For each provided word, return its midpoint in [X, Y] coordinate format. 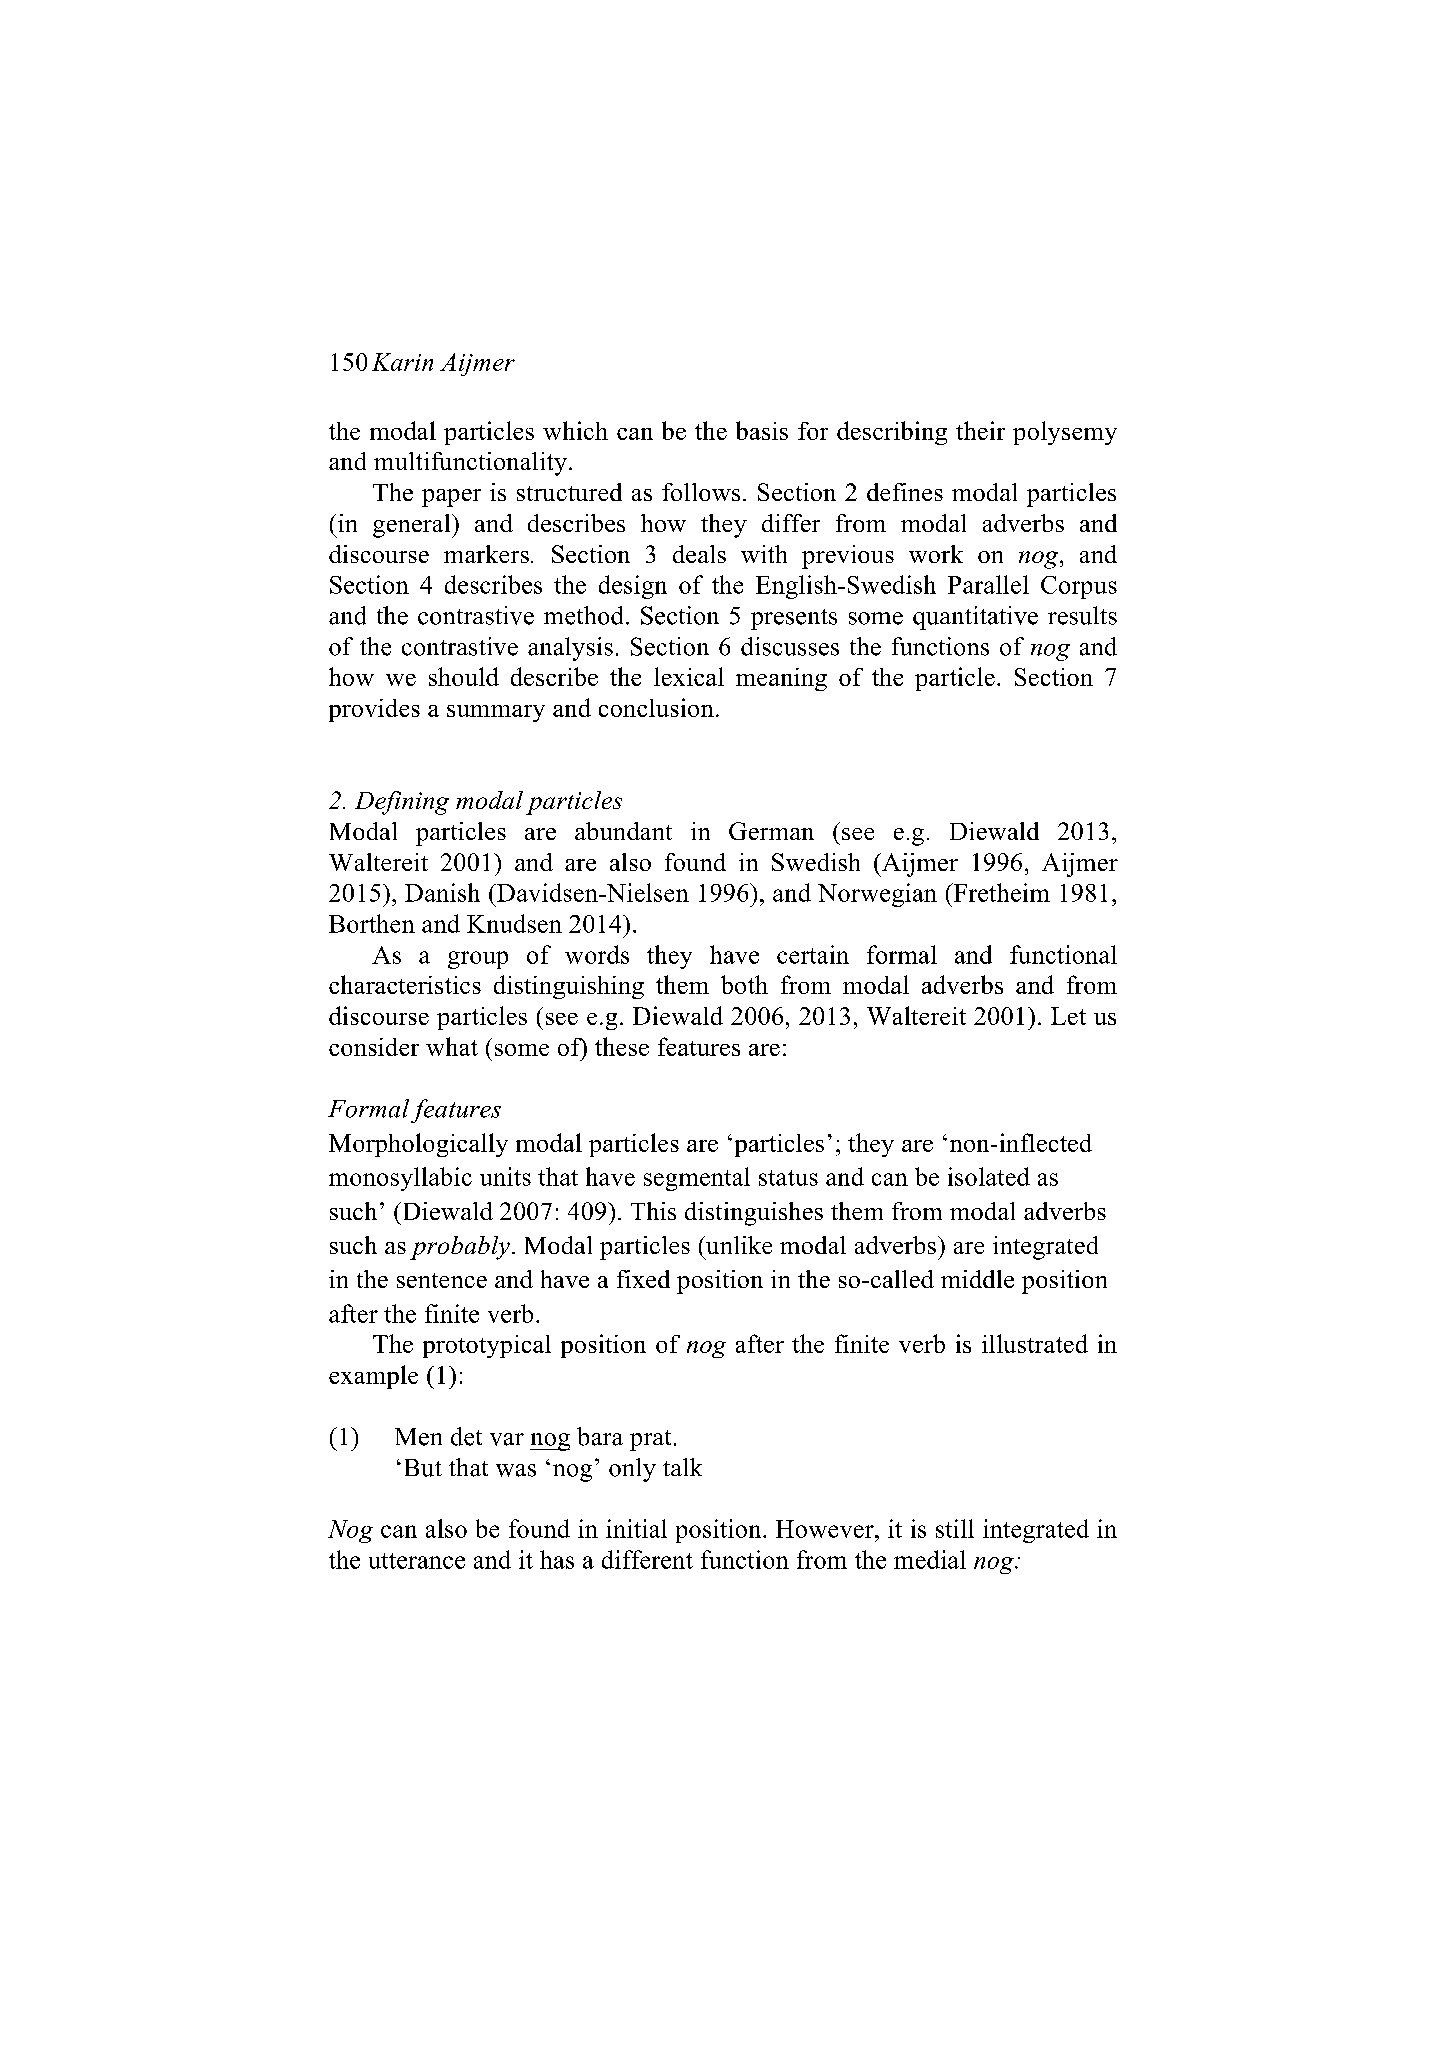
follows [701, 492]
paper [451, 498]
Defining [402, 803]
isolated [989, 1176]
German [771, 831]
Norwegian [877, 895]
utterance [417, 1561]
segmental [697, 1179]
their [980, 430]
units [505, 1176]
